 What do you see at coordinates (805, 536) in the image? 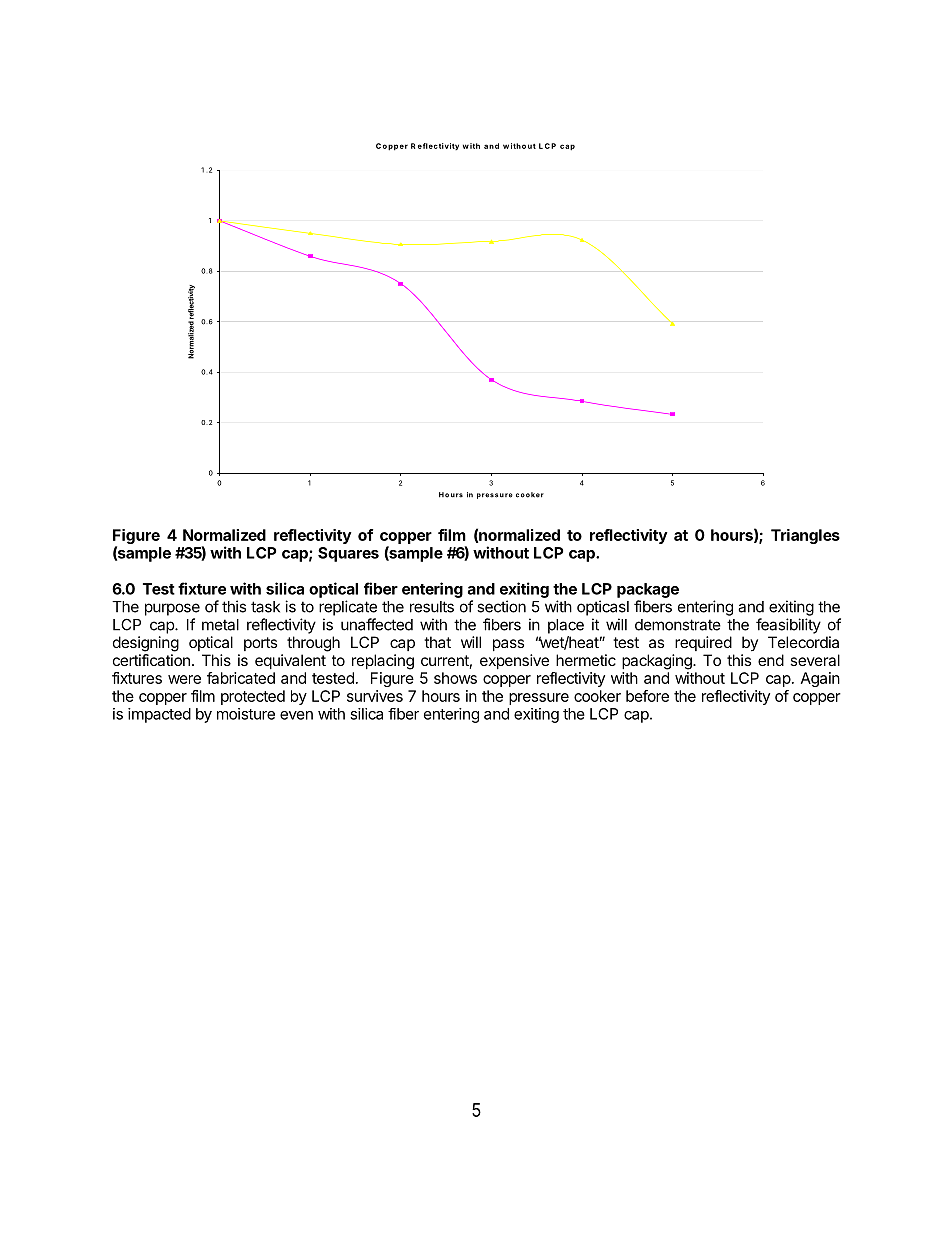
I see `Triangles` at bounding box center [805, 536].
